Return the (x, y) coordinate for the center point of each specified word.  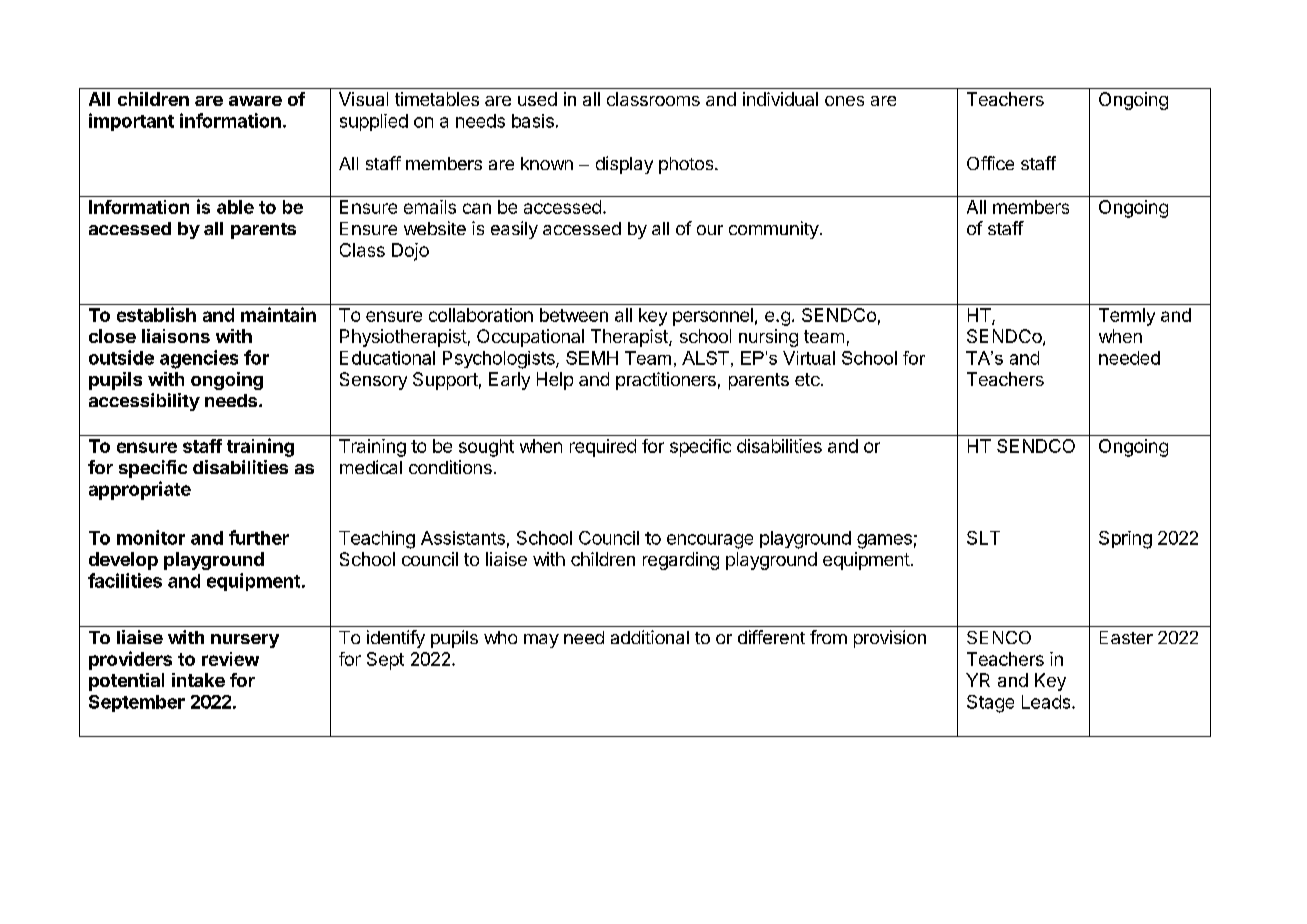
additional (650, 637)
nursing (768, 338)
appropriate (140, 490)
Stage (990, 704)
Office (990, 163)
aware (255, 101)
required (603, 448)
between (574, 315)
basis (533, 121)
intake (198, 680)
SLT (983, 538)
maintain (278, 314)
